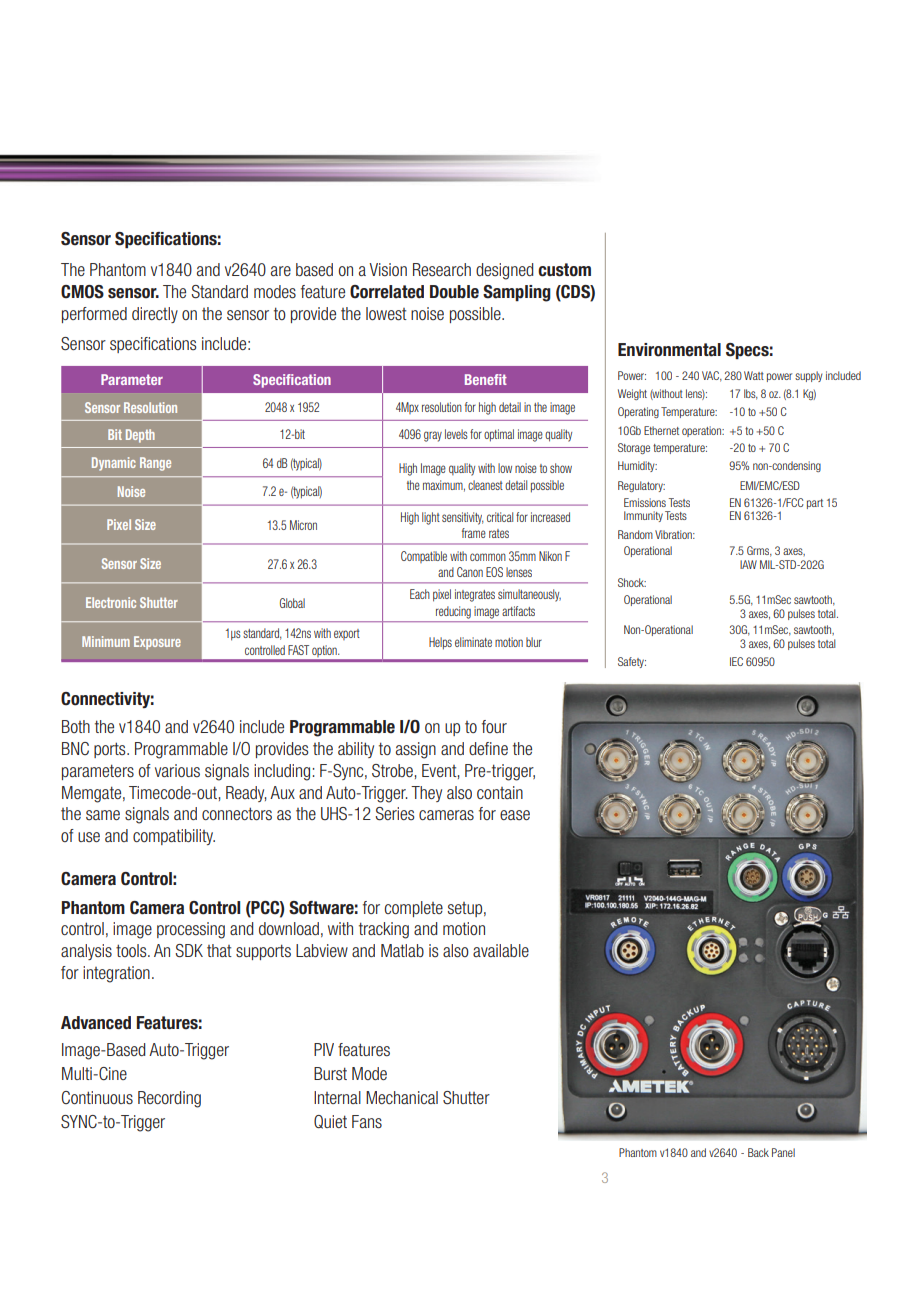 Image resolution: width=924 pixels, height=1308 pixels. I want to click on Shock, so click(632, 582).
